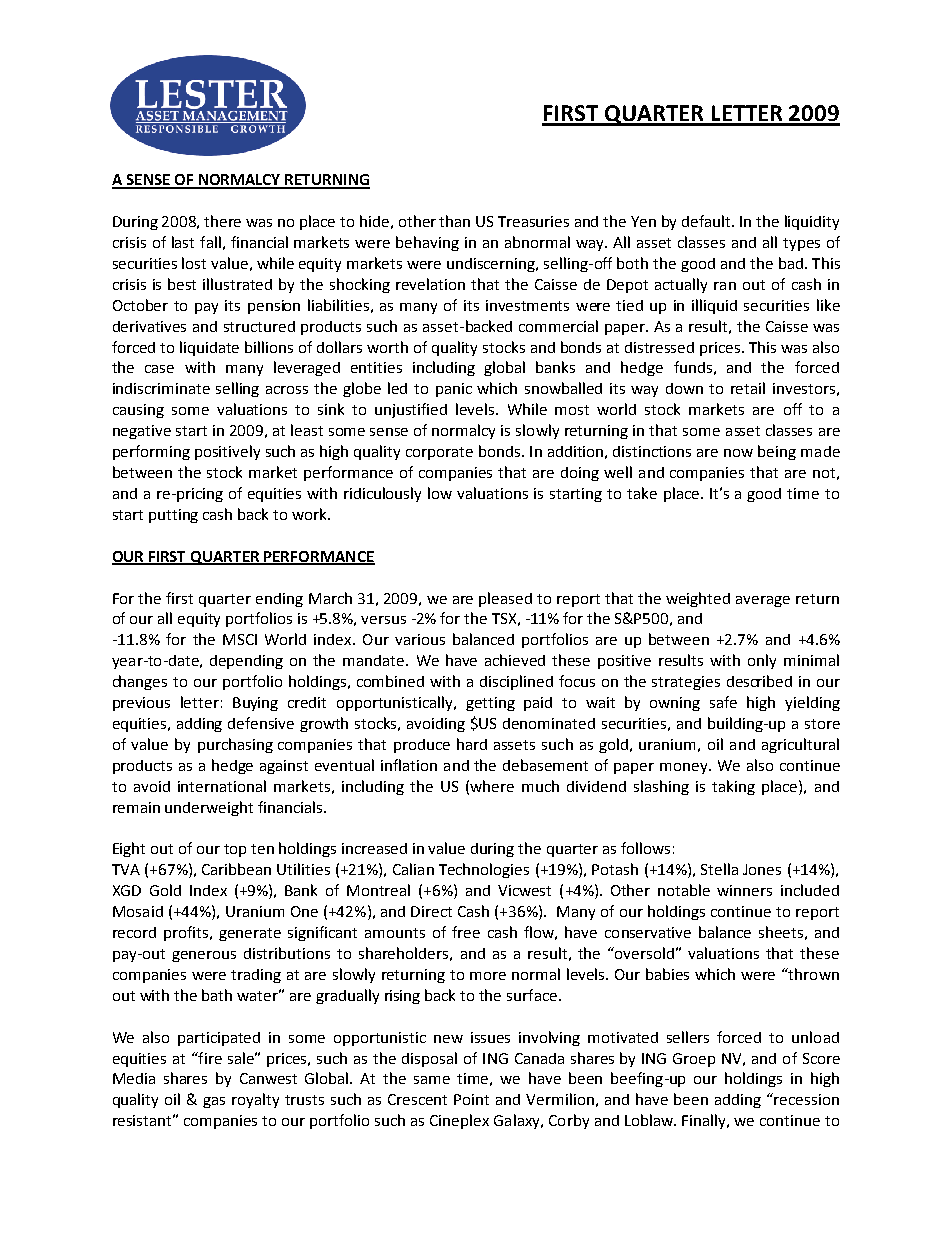  What do you see at coordinates (759, 681) in the page?
I see `described` at bounding box center [759, 681].
